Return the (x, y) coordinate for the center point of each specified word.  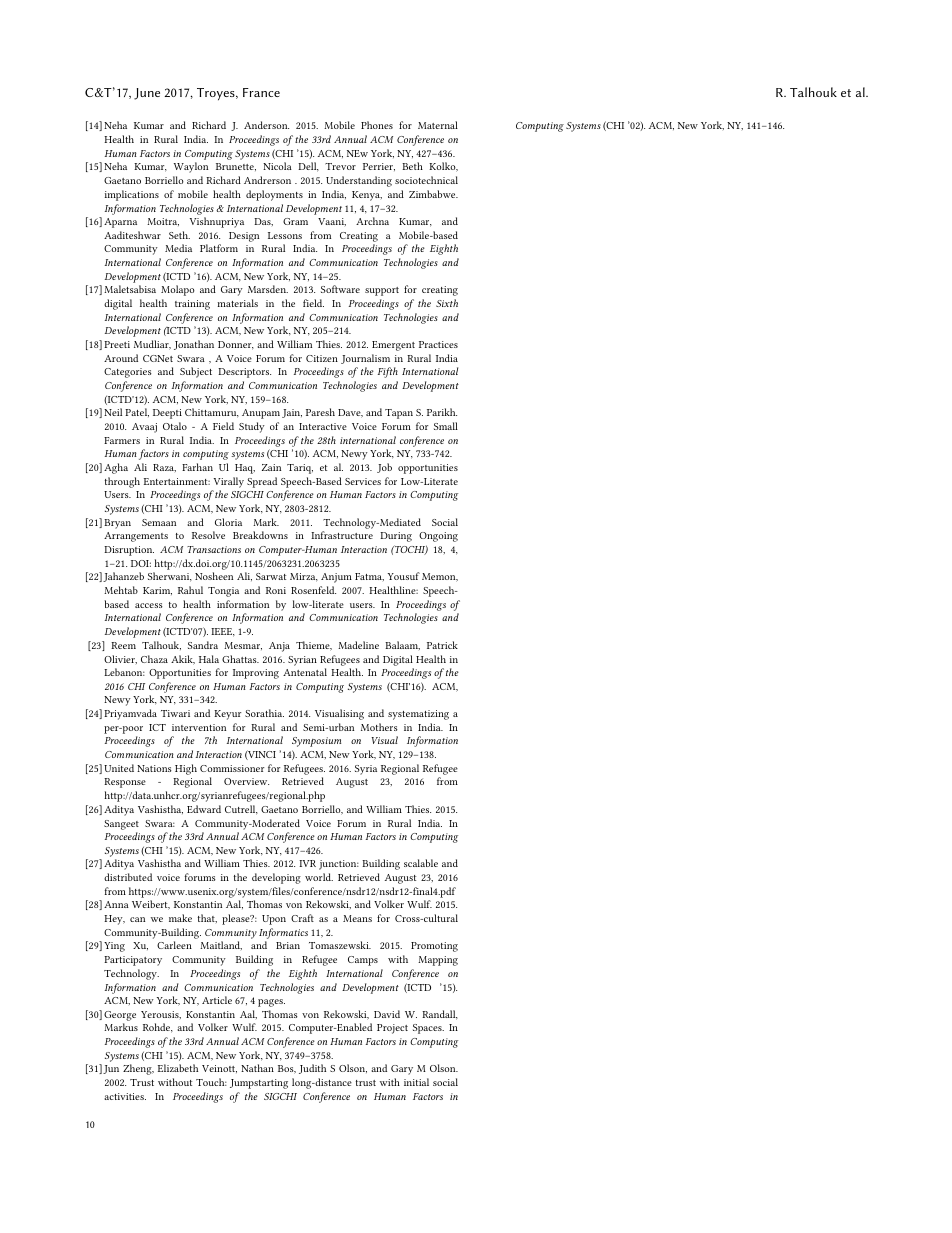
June (147, 94)
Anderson (266, 125)
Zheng (138, 1069)
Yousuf (404, 576)
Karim (157, 591)
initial (416, 1082)
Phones (377, 125)
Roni (276, 590)
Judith (312, 1069)
